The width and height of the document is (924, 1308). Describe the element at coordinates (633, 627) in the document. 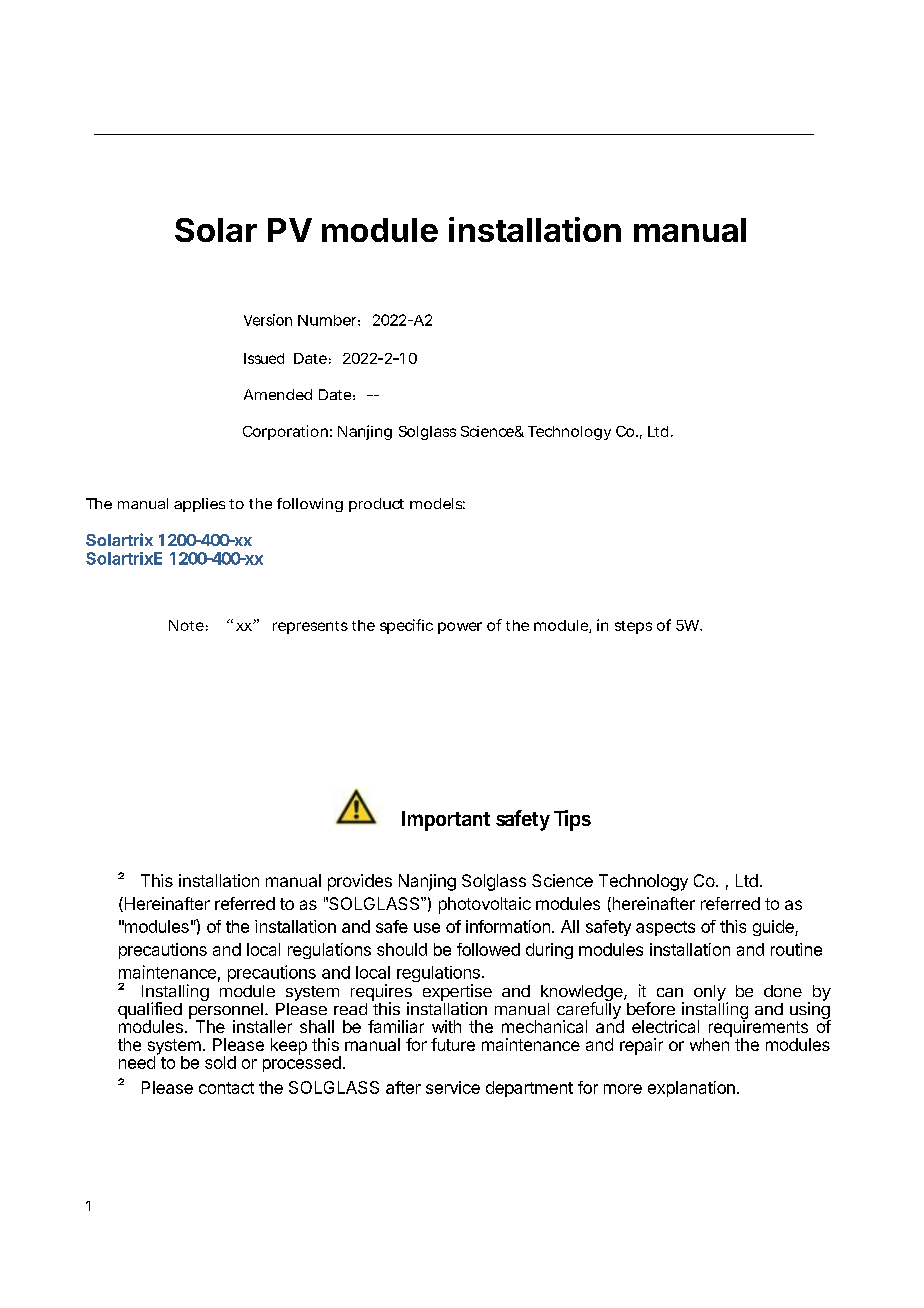

I see `steps` at that location.
